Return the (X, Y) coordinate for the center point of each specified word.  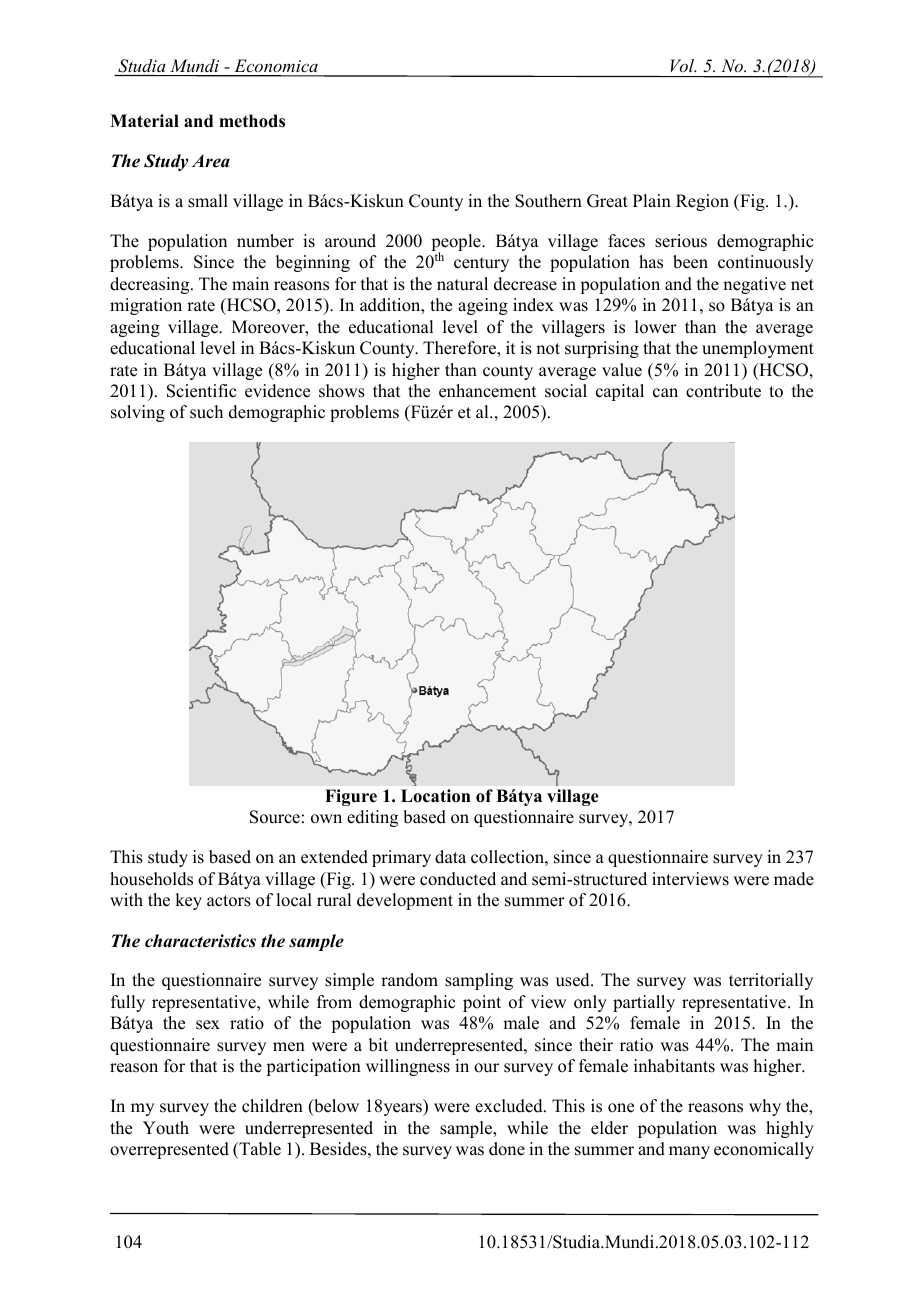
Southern (548, 201)
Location (436, 796)
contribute (723, 391)
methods (252, 121)
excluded (510, 1106)
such (206, 412)
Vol (683, 65)
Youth (166, 1128)
